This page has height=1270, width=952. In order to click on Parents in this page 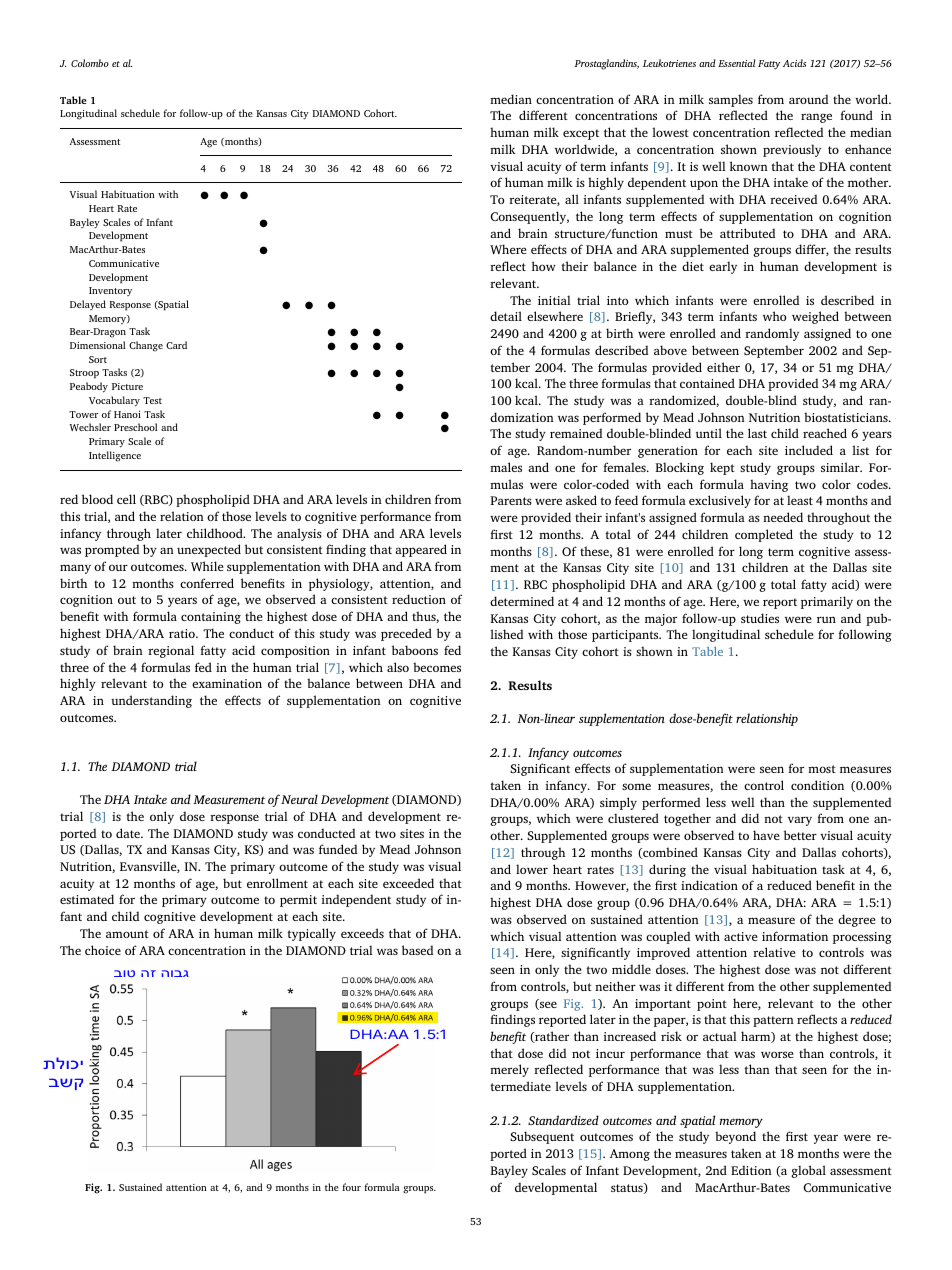, I will do `click(511, 500)`.
